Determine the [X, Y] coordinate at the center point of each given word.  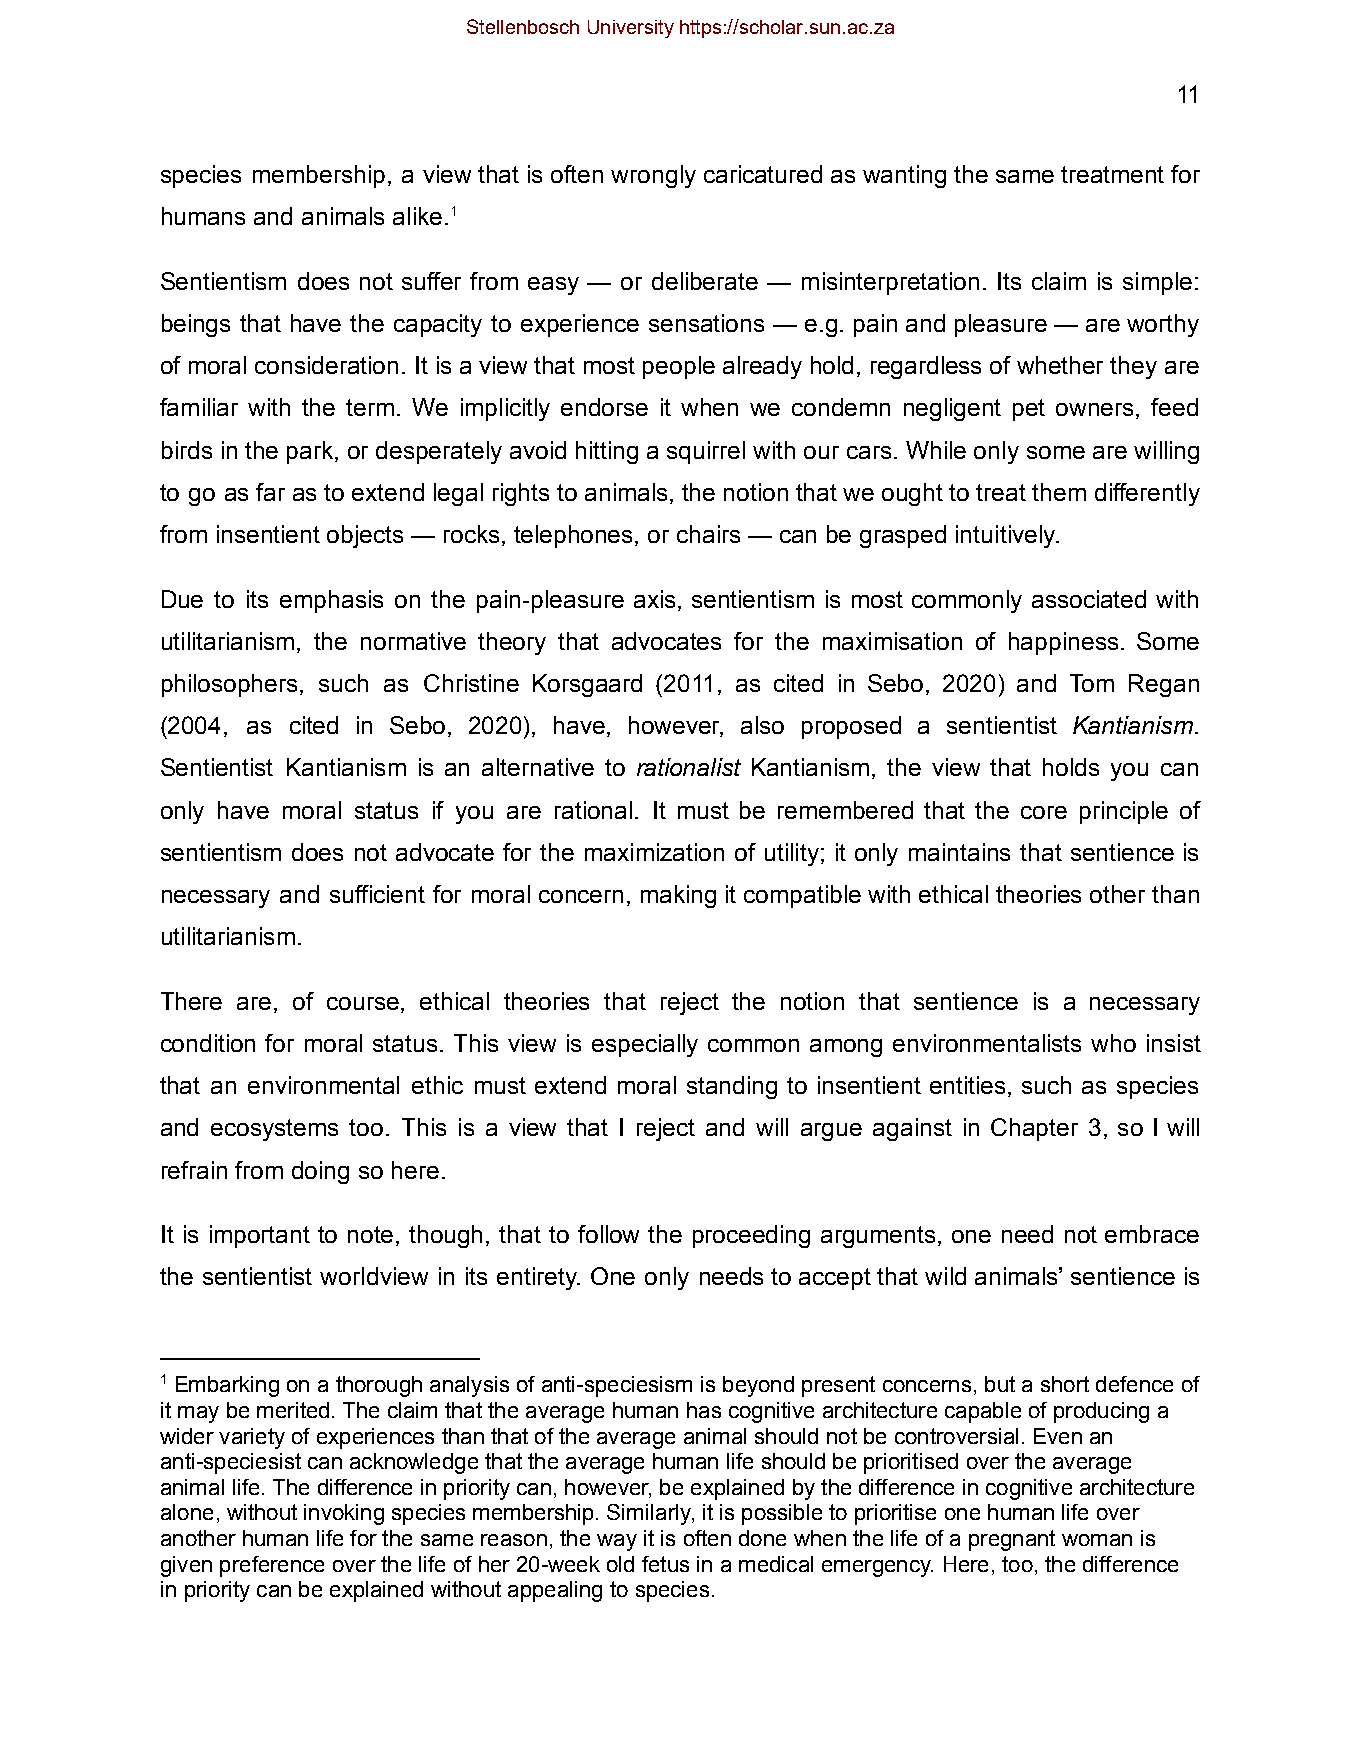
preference [272, 1566]
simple [1157, 283]
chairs [708, 534]
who [1113, 1043]
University [631, 29]
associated [1089, 599]
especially [645, 1045]
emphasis [331, 601]
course [364, 1003]
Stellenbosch [523, 26]
